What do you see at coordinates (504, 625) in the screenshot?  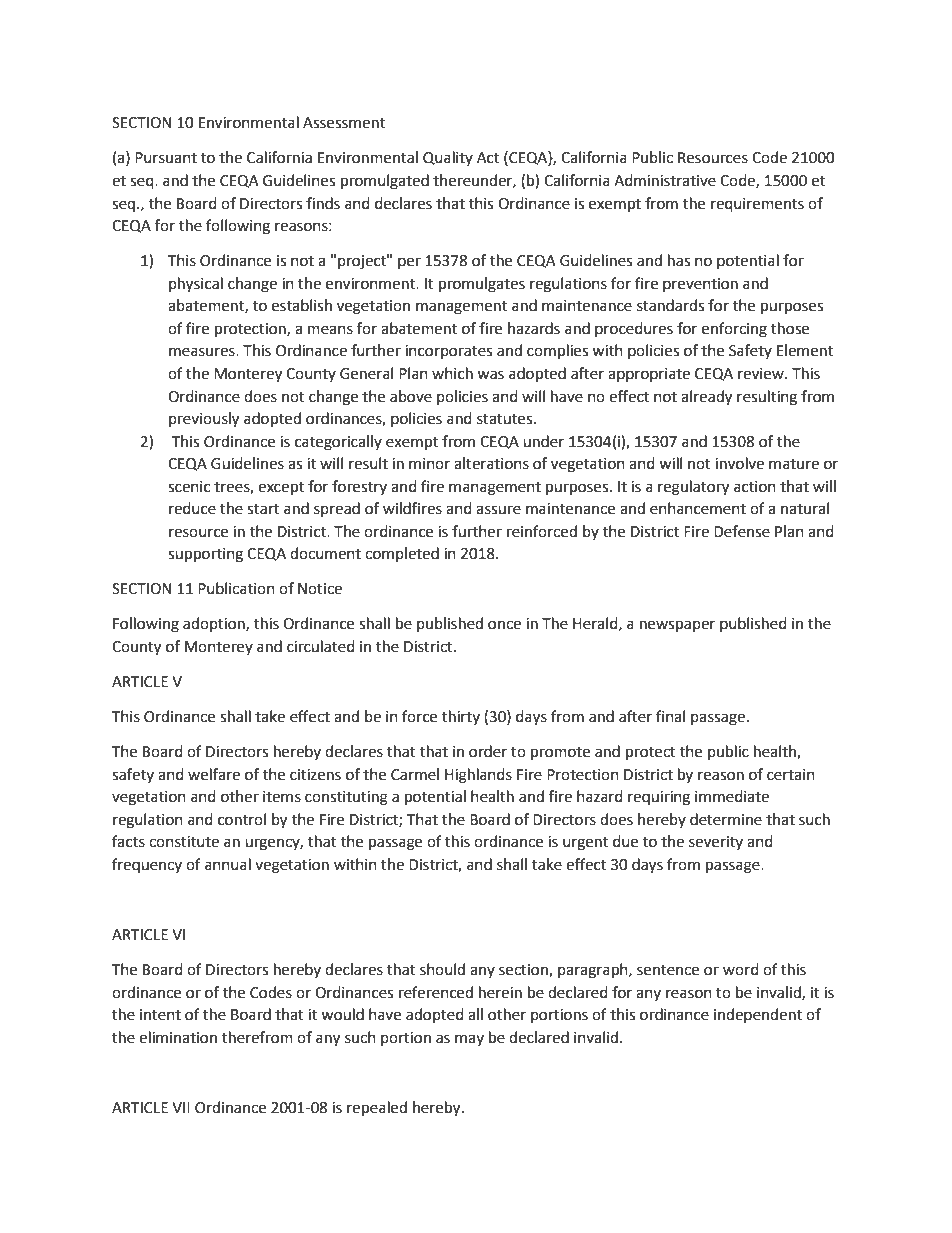 I see `once` at bounding box center [504, 625].
